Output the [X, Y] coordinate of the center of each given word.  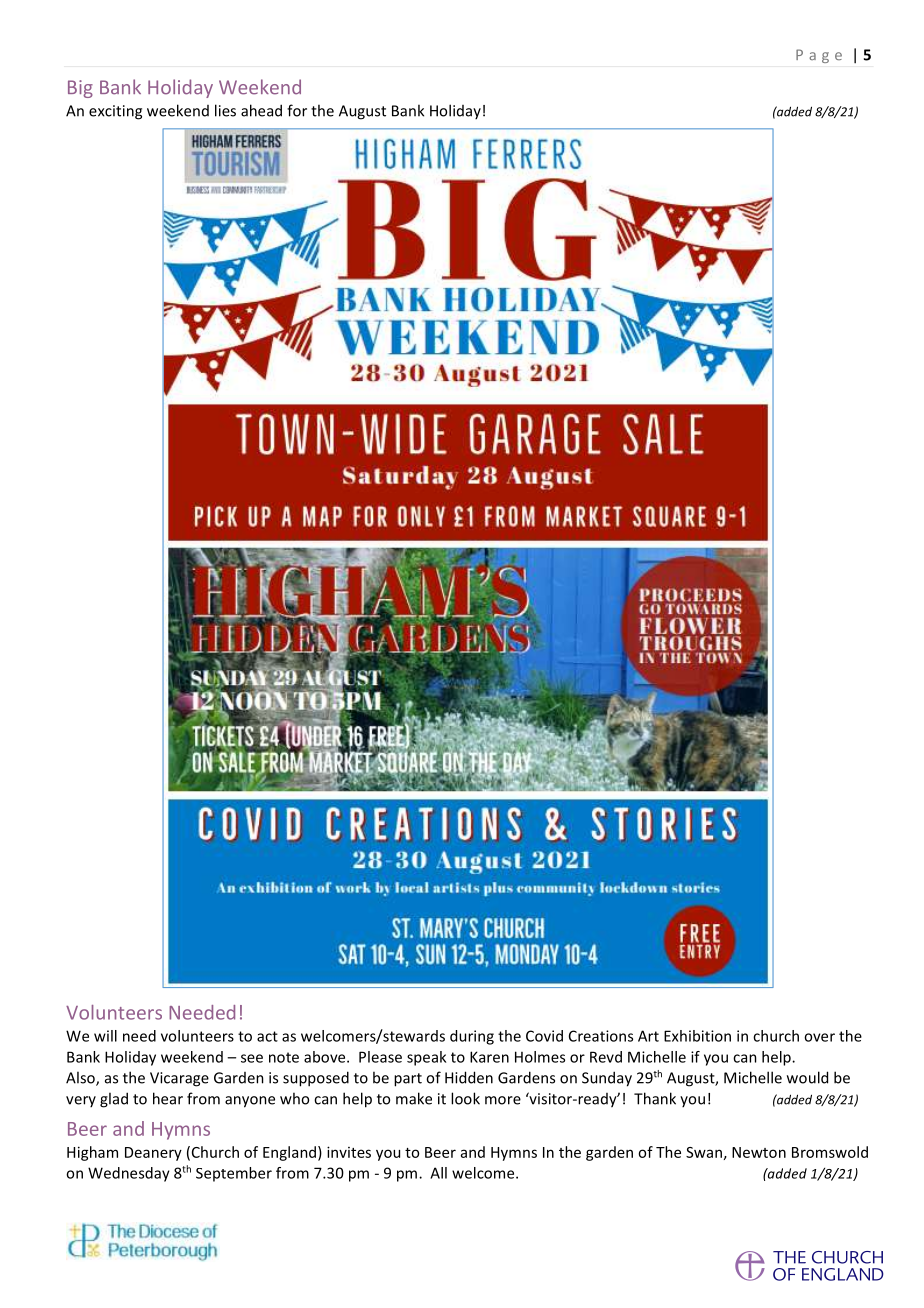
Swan [704, 1152]
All [438, 1173]
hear [168, 1098]
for [297, 110]
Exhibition [697, 1036]
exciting [115, 112]
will [105, 1036]
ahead [261, 110]
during [472, 1037]
